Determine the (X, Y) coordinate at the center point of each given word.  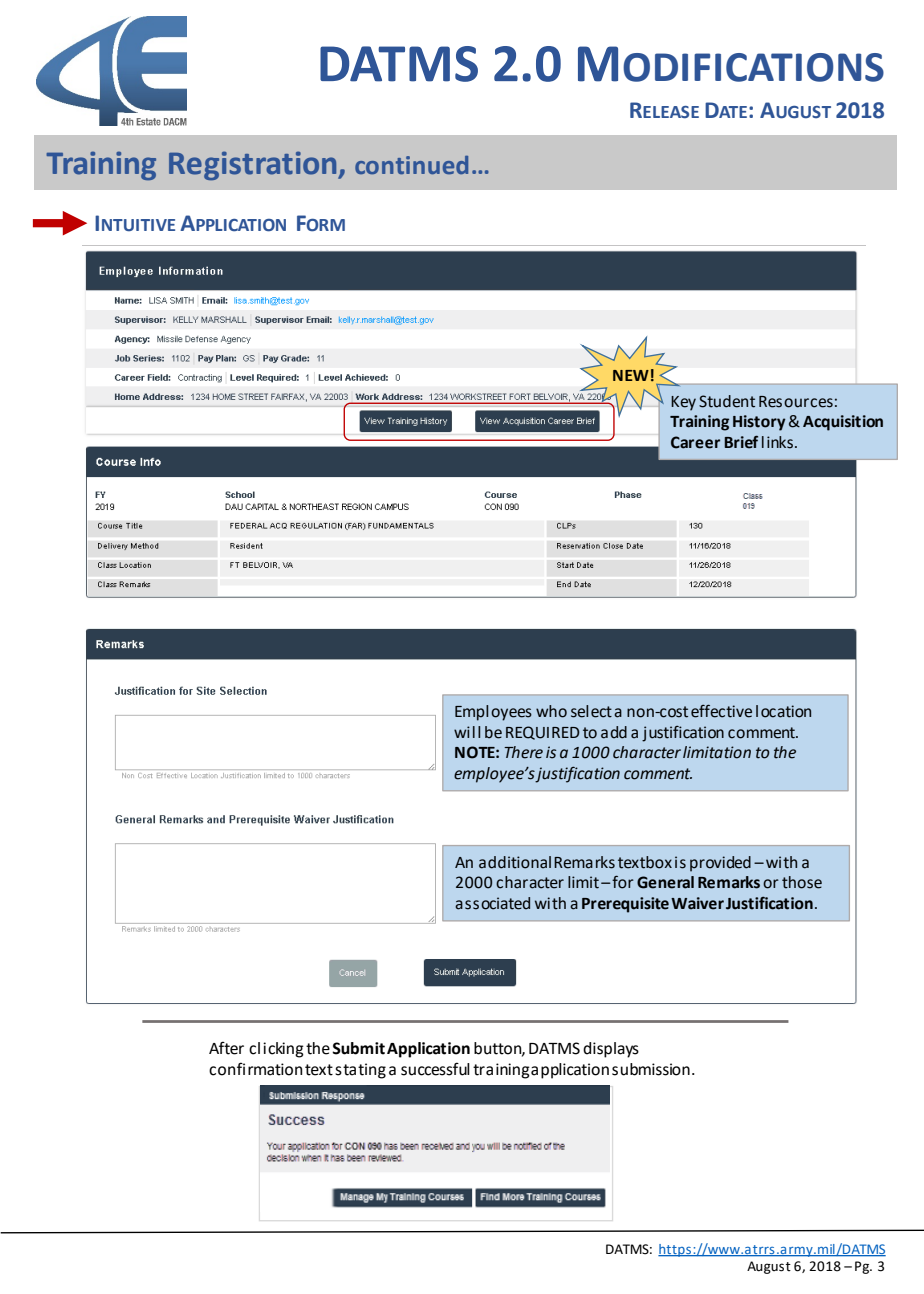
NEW (631, 375)
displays (611, 1050)
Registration (254, 165)
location (783, 711)
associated (492, 903)
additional (515, 862)
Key (683, 403)
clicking (276, 1050)
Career (695, 442)
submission (651, 1069)
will (467, 732)
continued (411, 165)
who (551, 711)
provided (720, 864)
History (759, 423)
